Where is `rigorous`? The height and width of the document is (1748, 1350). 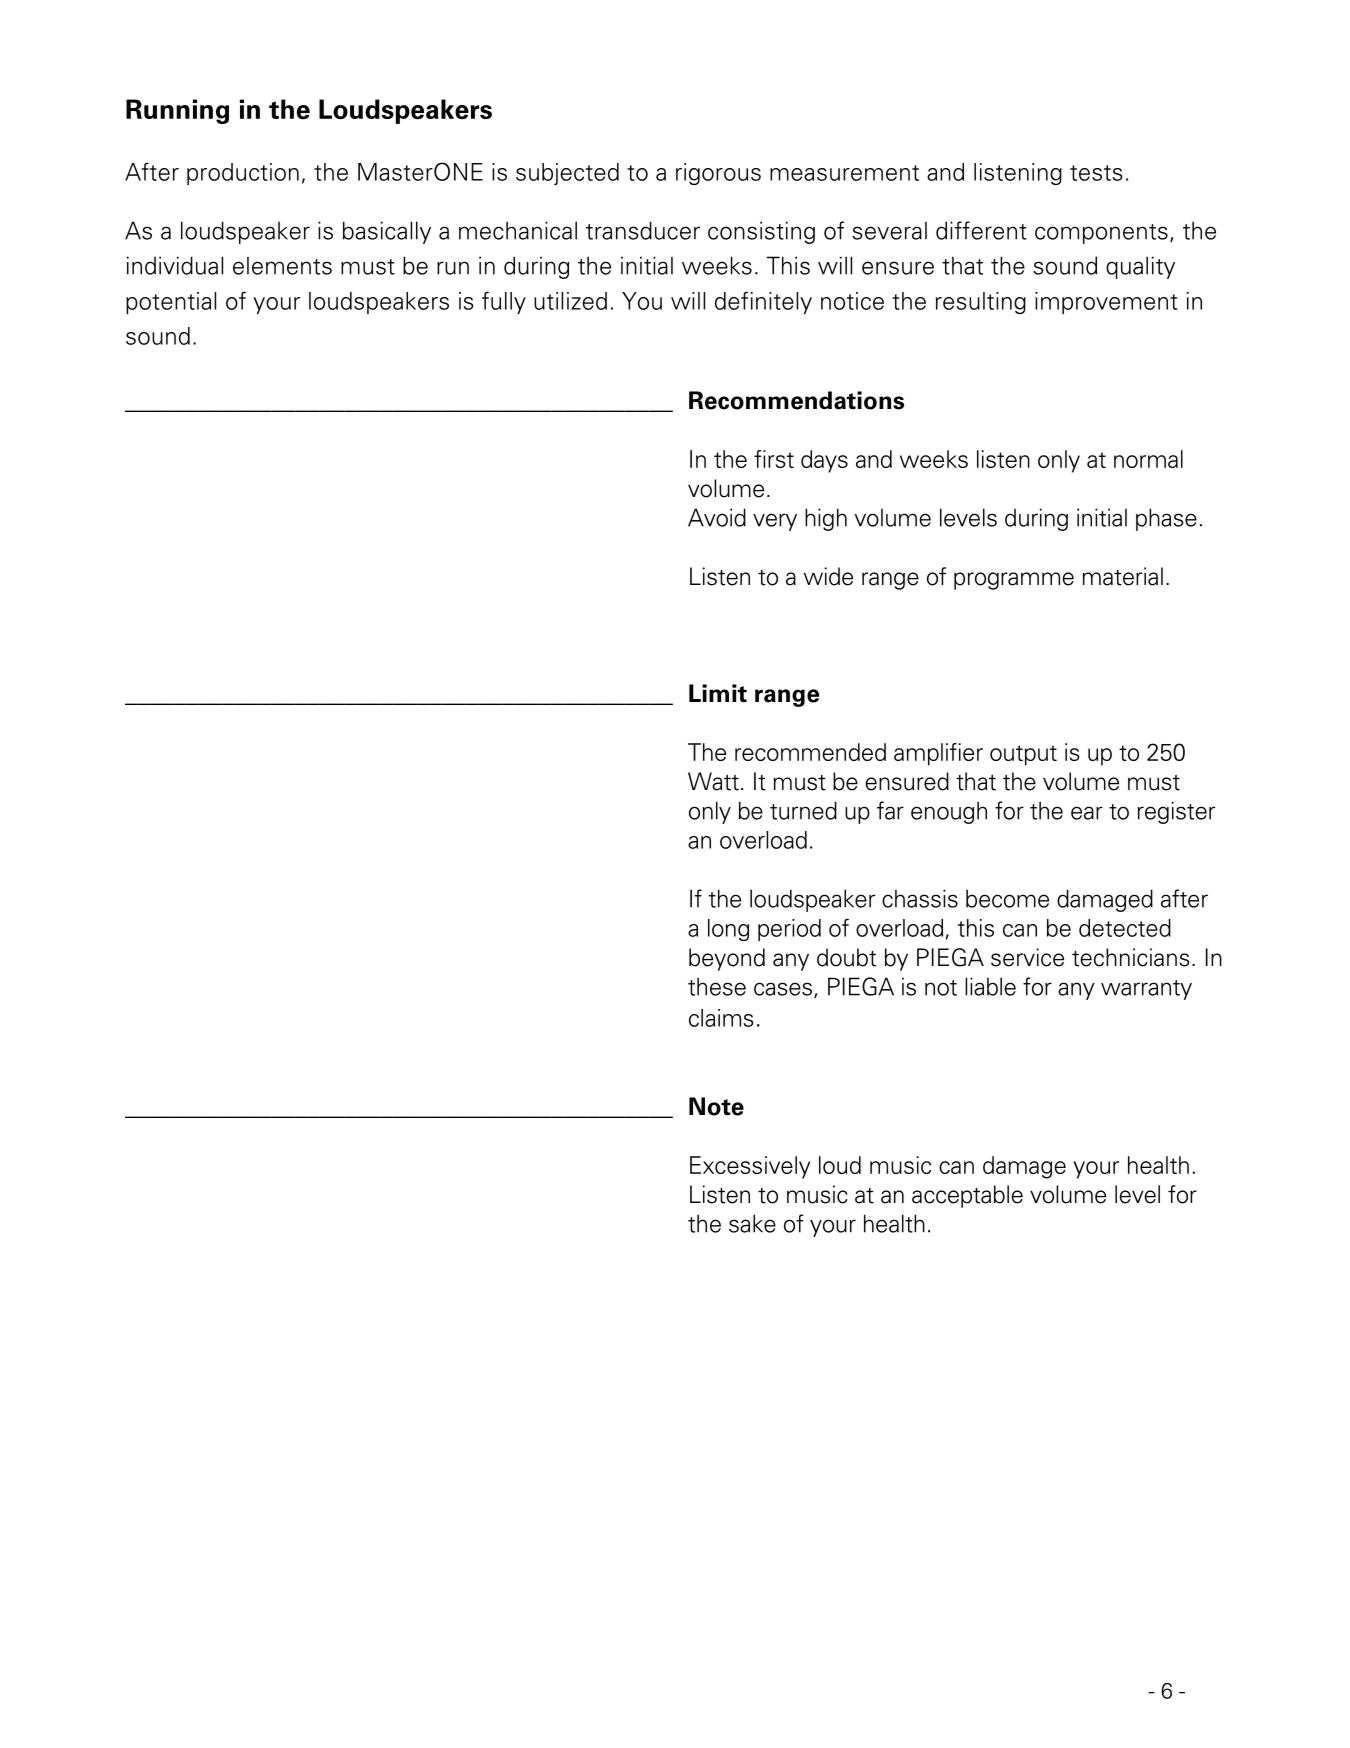
rigorous is located at coordinates (718, 174).
